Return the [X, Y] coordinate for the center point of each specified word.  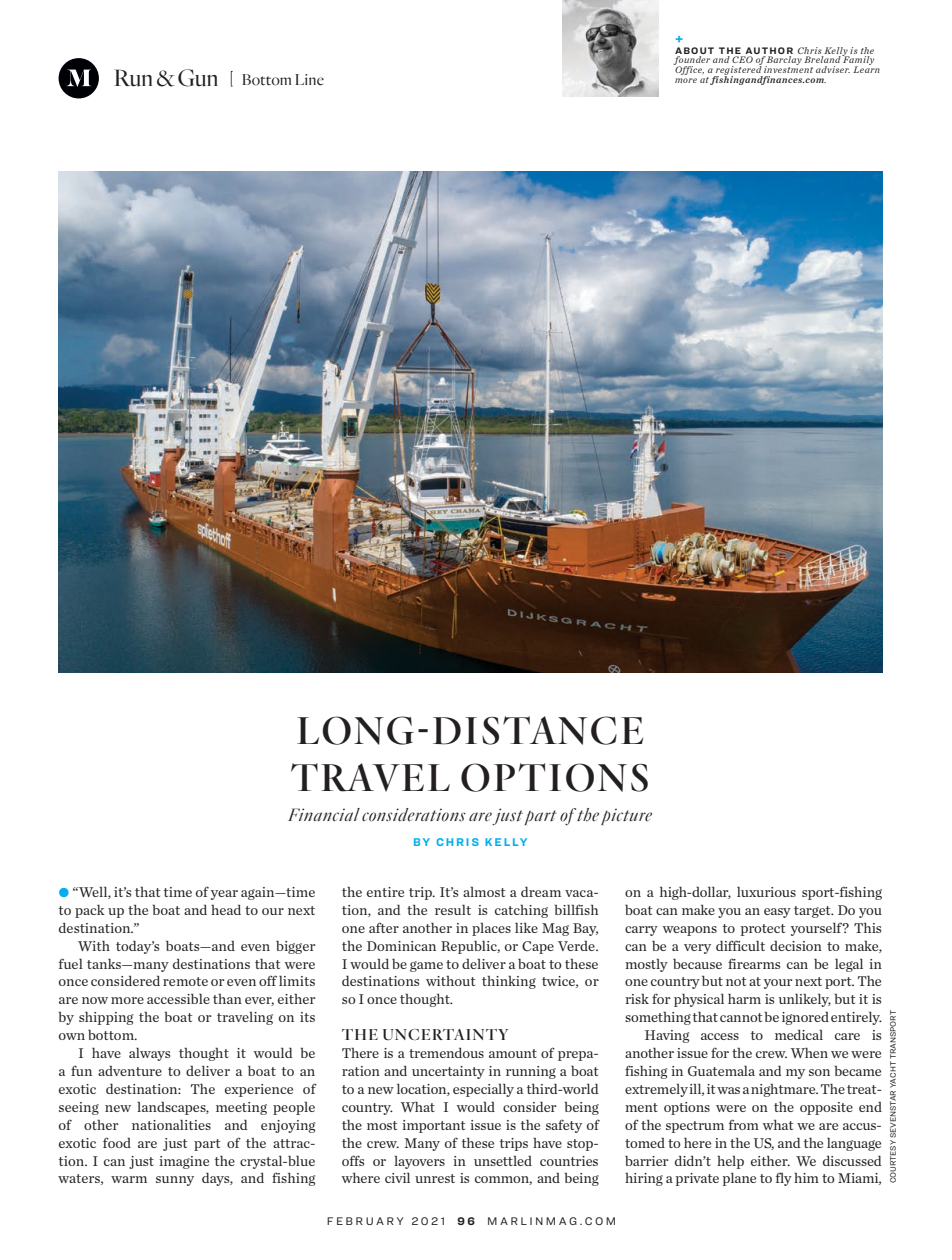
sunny [175, 1181]
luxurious [766, 891]
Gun [198, 78]
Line [309, 80]
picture [626, 816]
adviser [833, 69]
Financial [324, 815]
